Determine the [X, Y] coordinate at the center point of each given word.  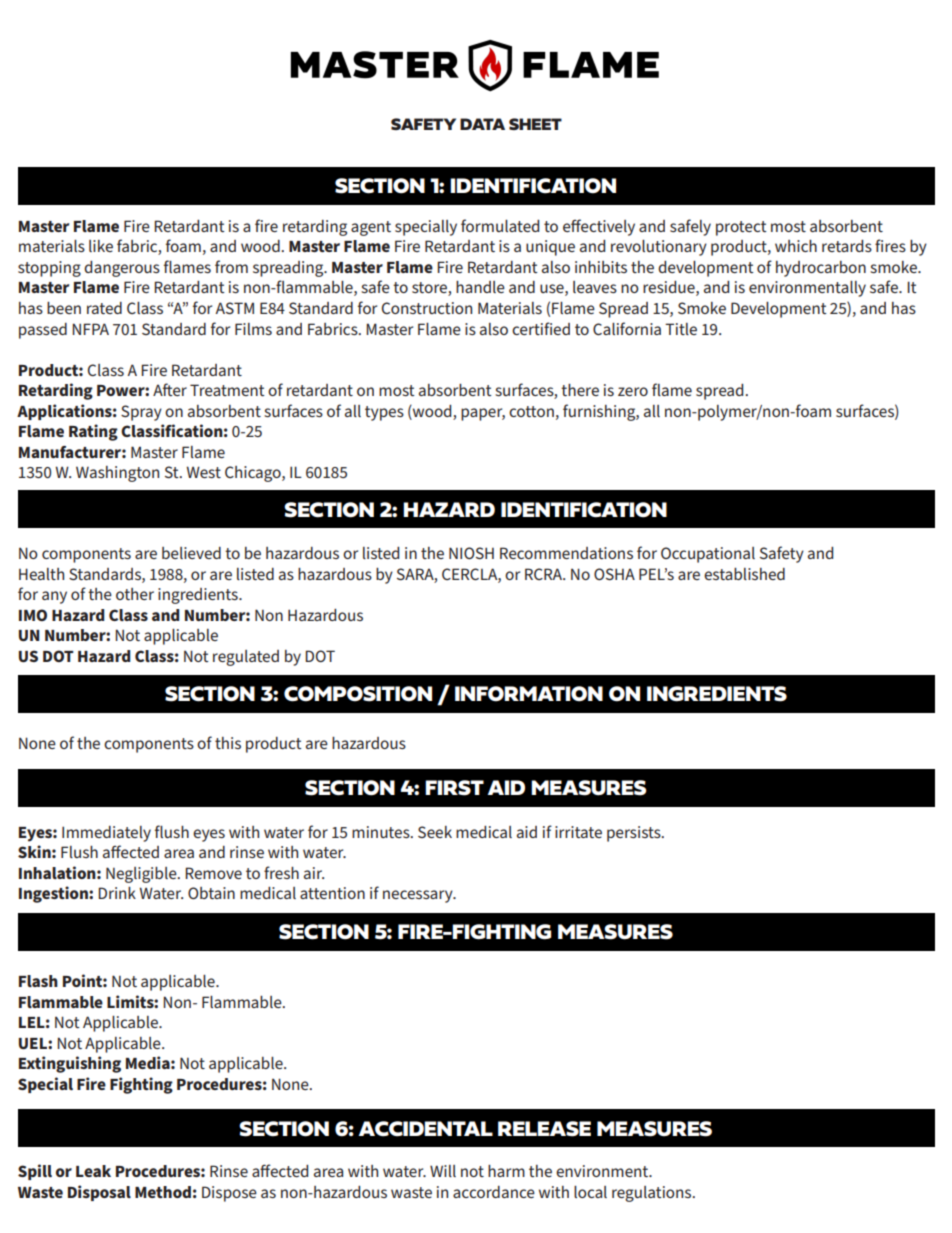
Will [443, 1171]
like [101, 246]
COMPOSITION [358, 694]
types [384, 413]
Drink [117, 893]
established [744, 574]
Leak [93, 1171]
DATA [482, 124]
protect [741, 228]
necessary [419, 896]
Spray [141, 413]
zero [633, 391]
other [135, 594]
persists [635, 834]
